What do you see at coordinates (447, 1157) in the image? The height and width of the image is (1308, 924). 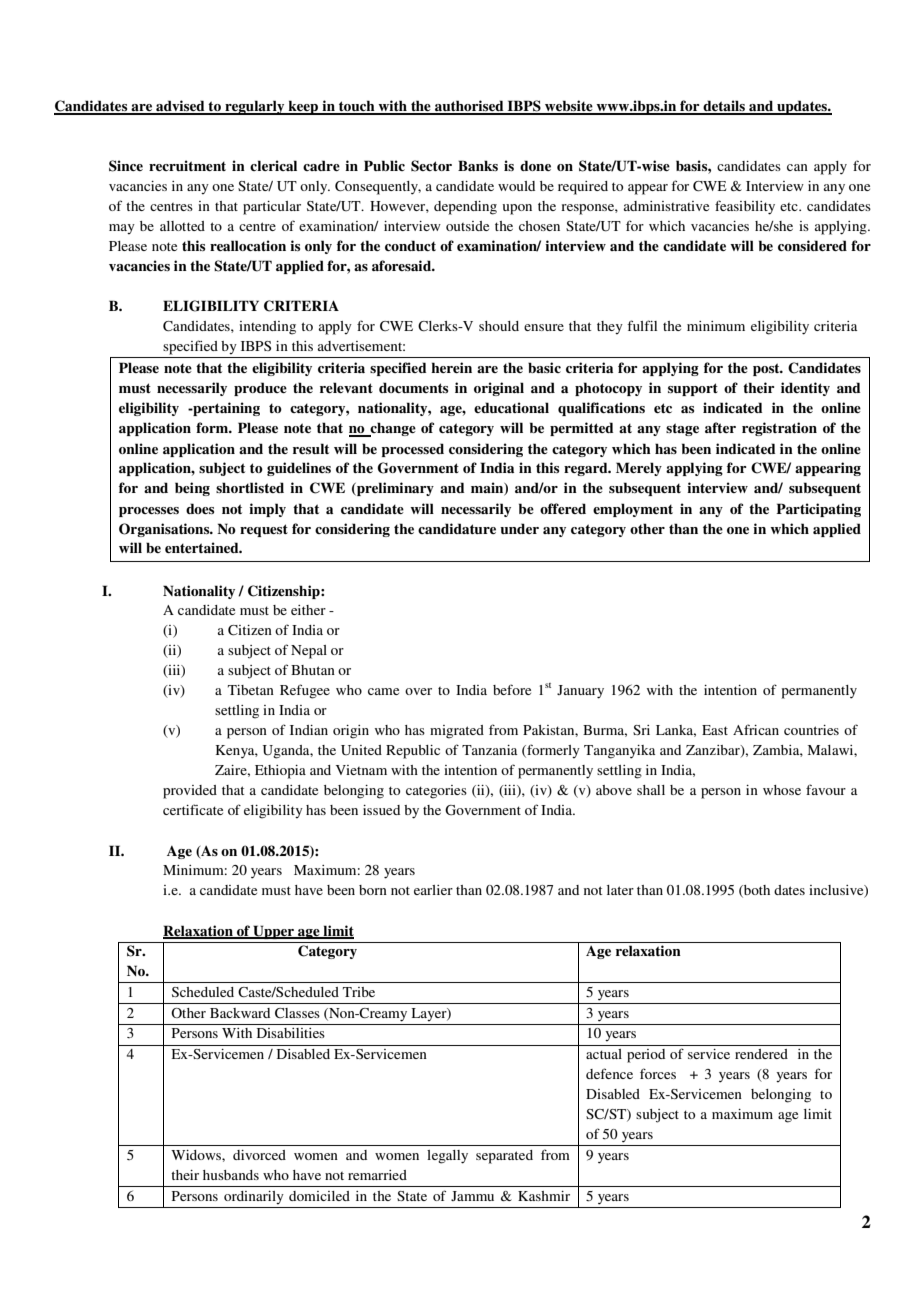 I see `legally` at bounding box center [447, 1157].
